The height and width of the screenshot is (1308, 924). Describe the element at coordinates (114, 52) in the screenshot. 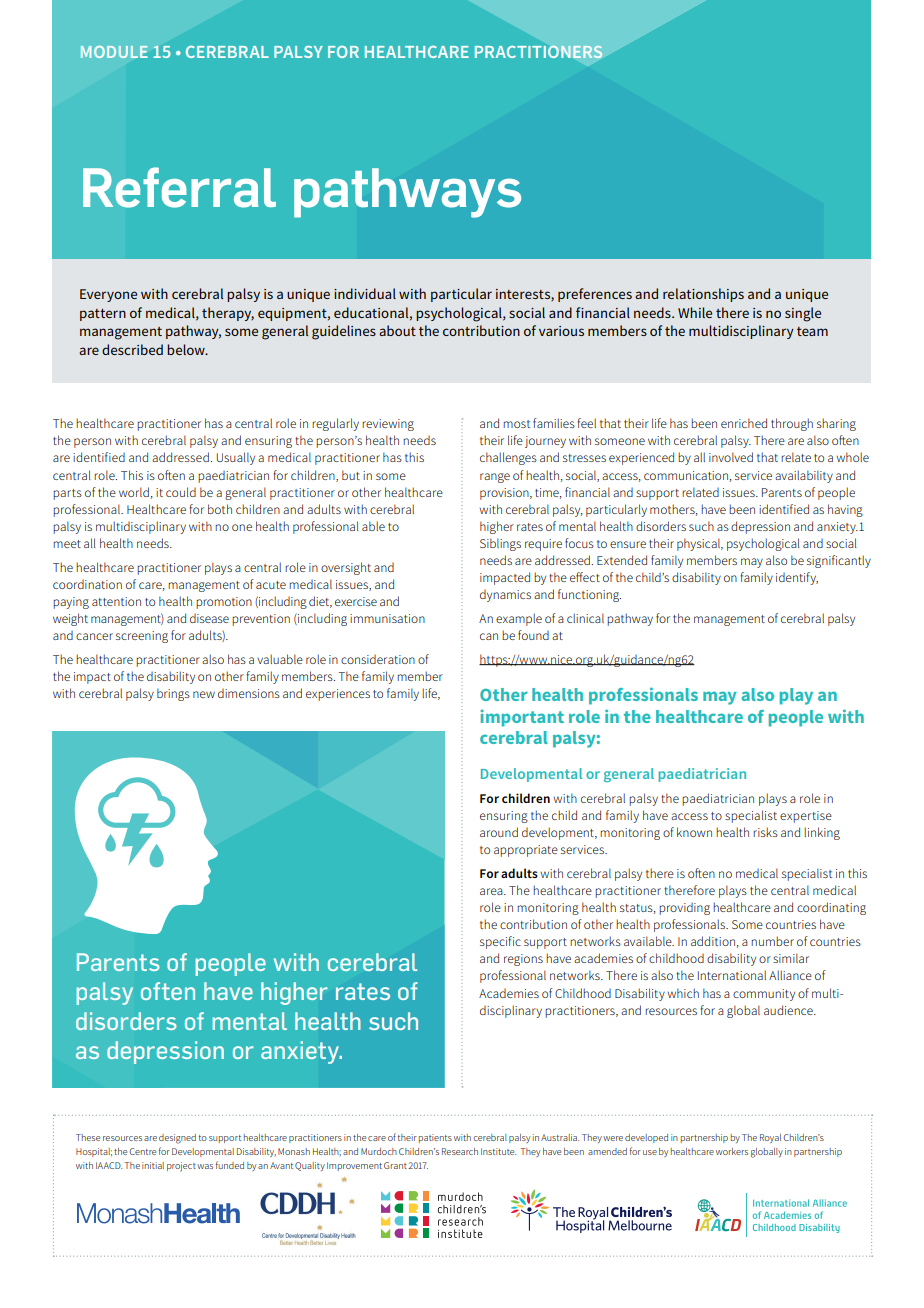

I see `MODULE` at that location.
